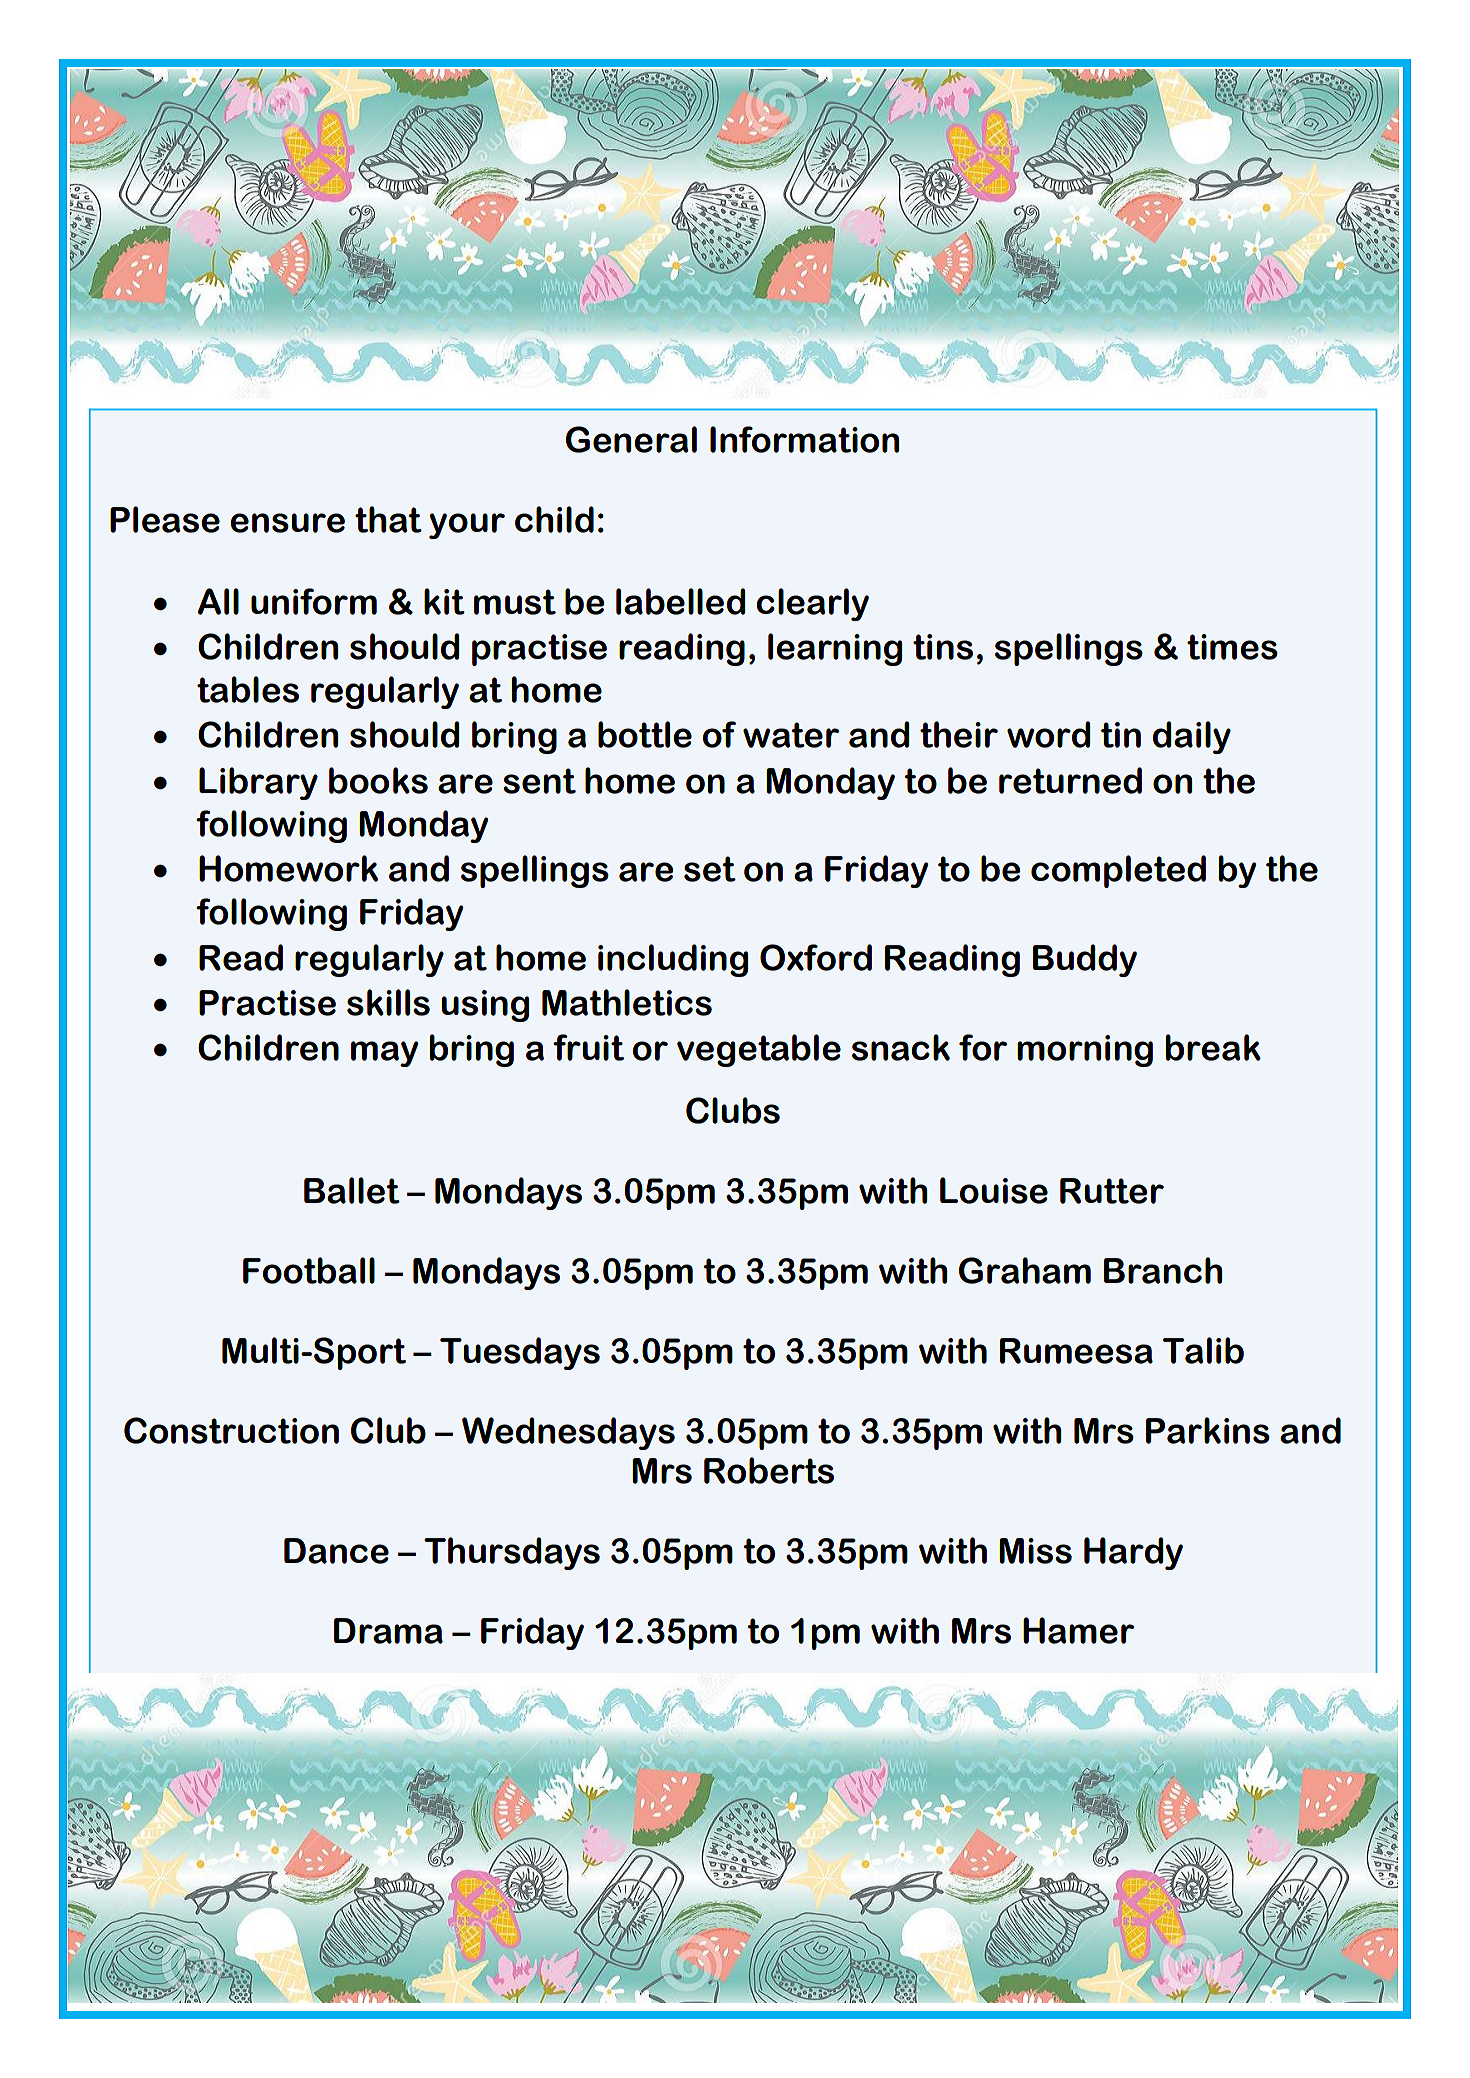  Describe the element at coordinates (759, 1050) in the image. I see `vegetable` at that location.
